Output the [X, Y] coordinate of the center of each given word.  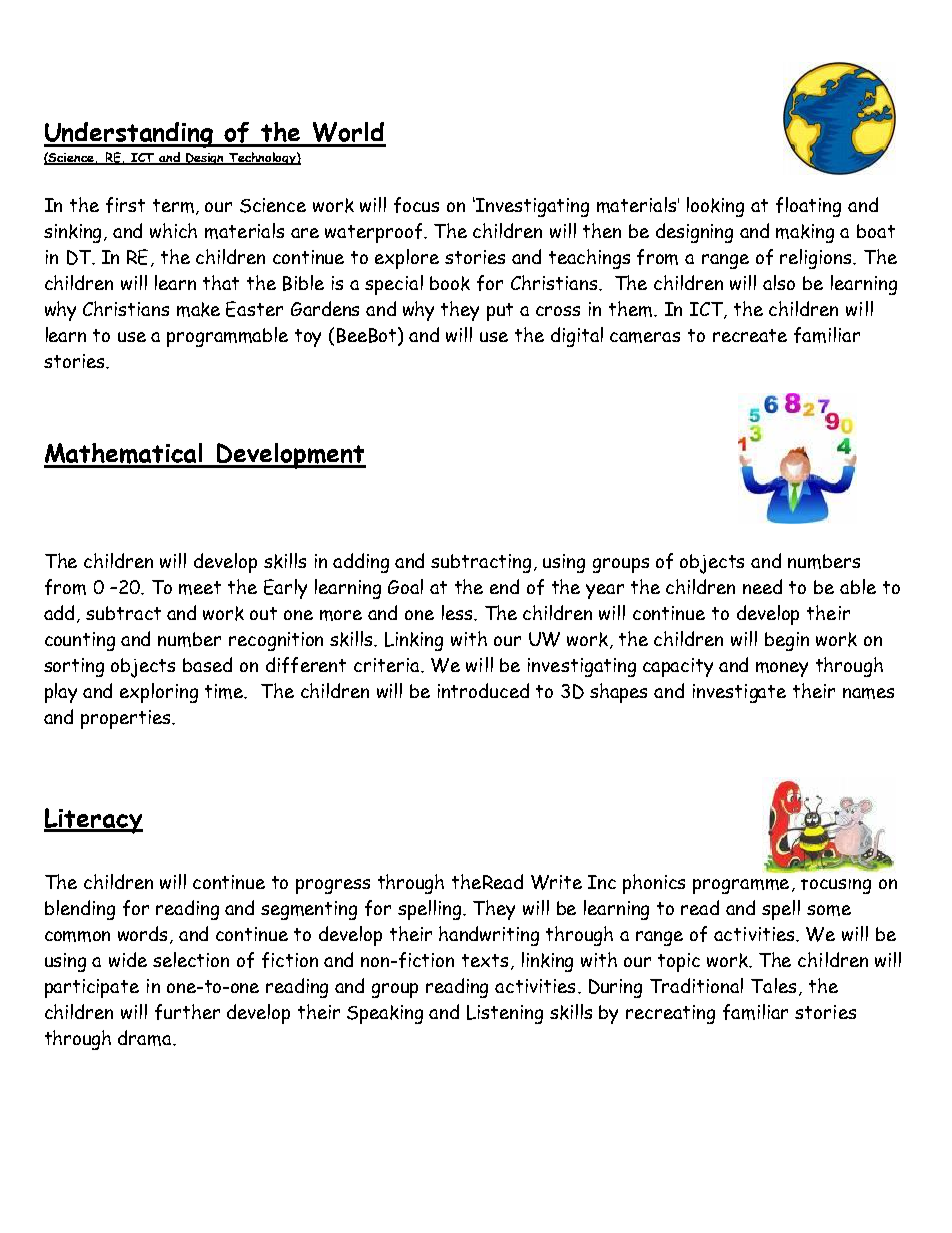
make [198, 309]
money [782, 669]
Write [556, 882]
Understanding [130, 135]
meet [200, 588]
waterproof [375, 233]
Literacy [93, 821]
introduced [483, 690]
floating [808, 207]
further [187, 1012]
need [762, 586]
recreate [750, 335]
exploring [159, 693]
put [500, 312]
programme [741, 886]
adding [361, 563]
